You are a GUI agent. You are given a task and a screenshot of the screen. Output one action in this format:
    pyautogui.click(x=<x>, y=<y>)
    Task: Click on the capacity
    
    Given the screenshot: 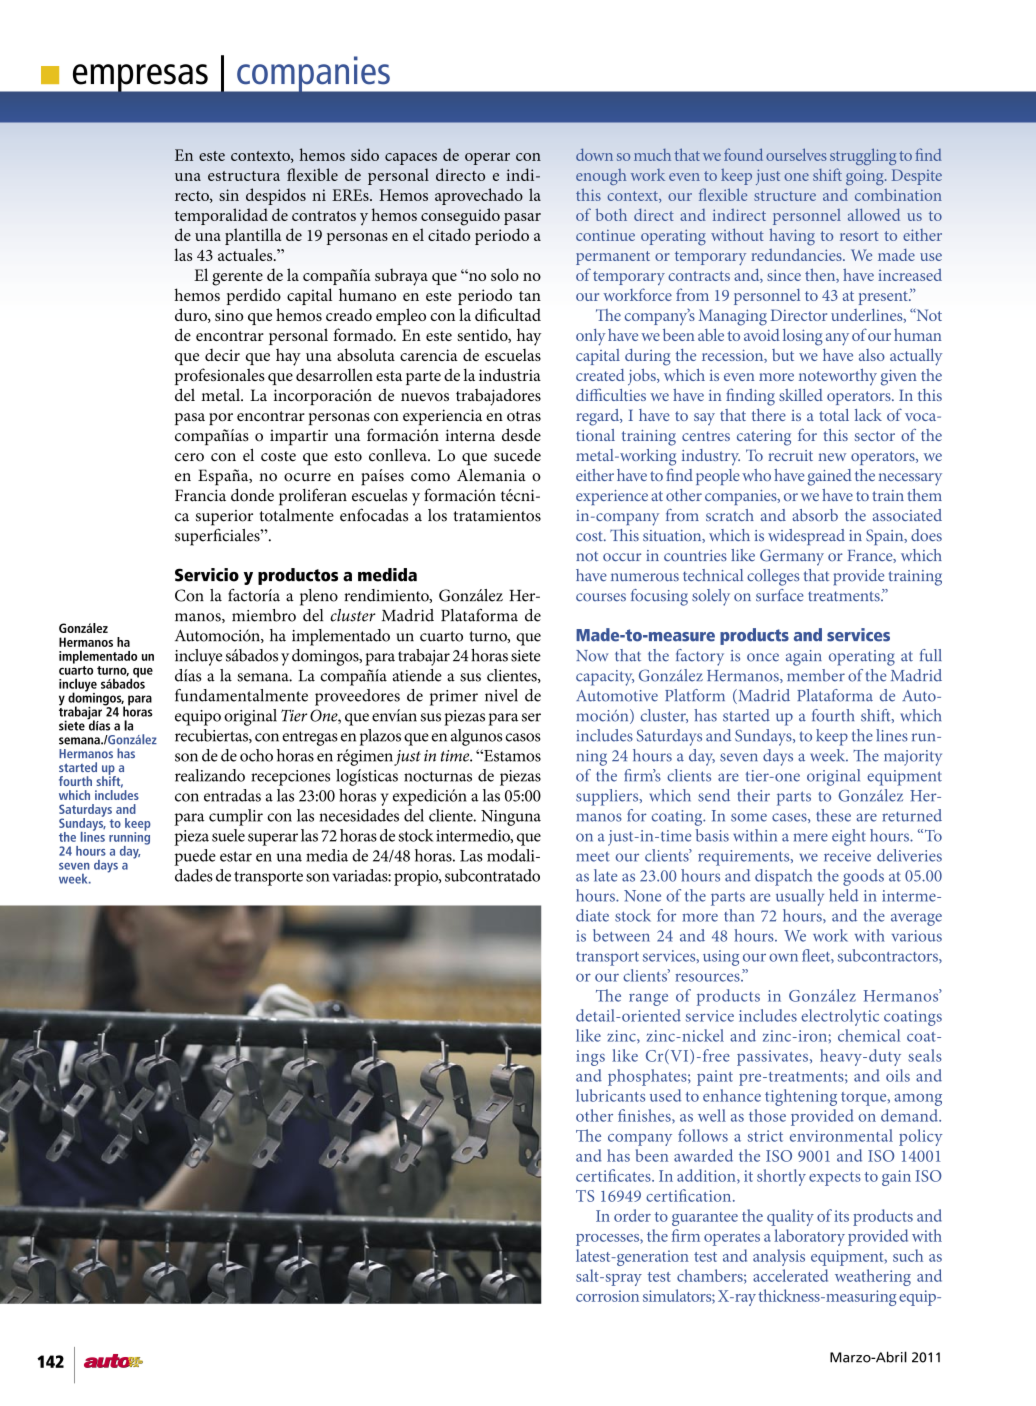 What is the action you would take?
    pyautogui.click(x=605, y=678)
